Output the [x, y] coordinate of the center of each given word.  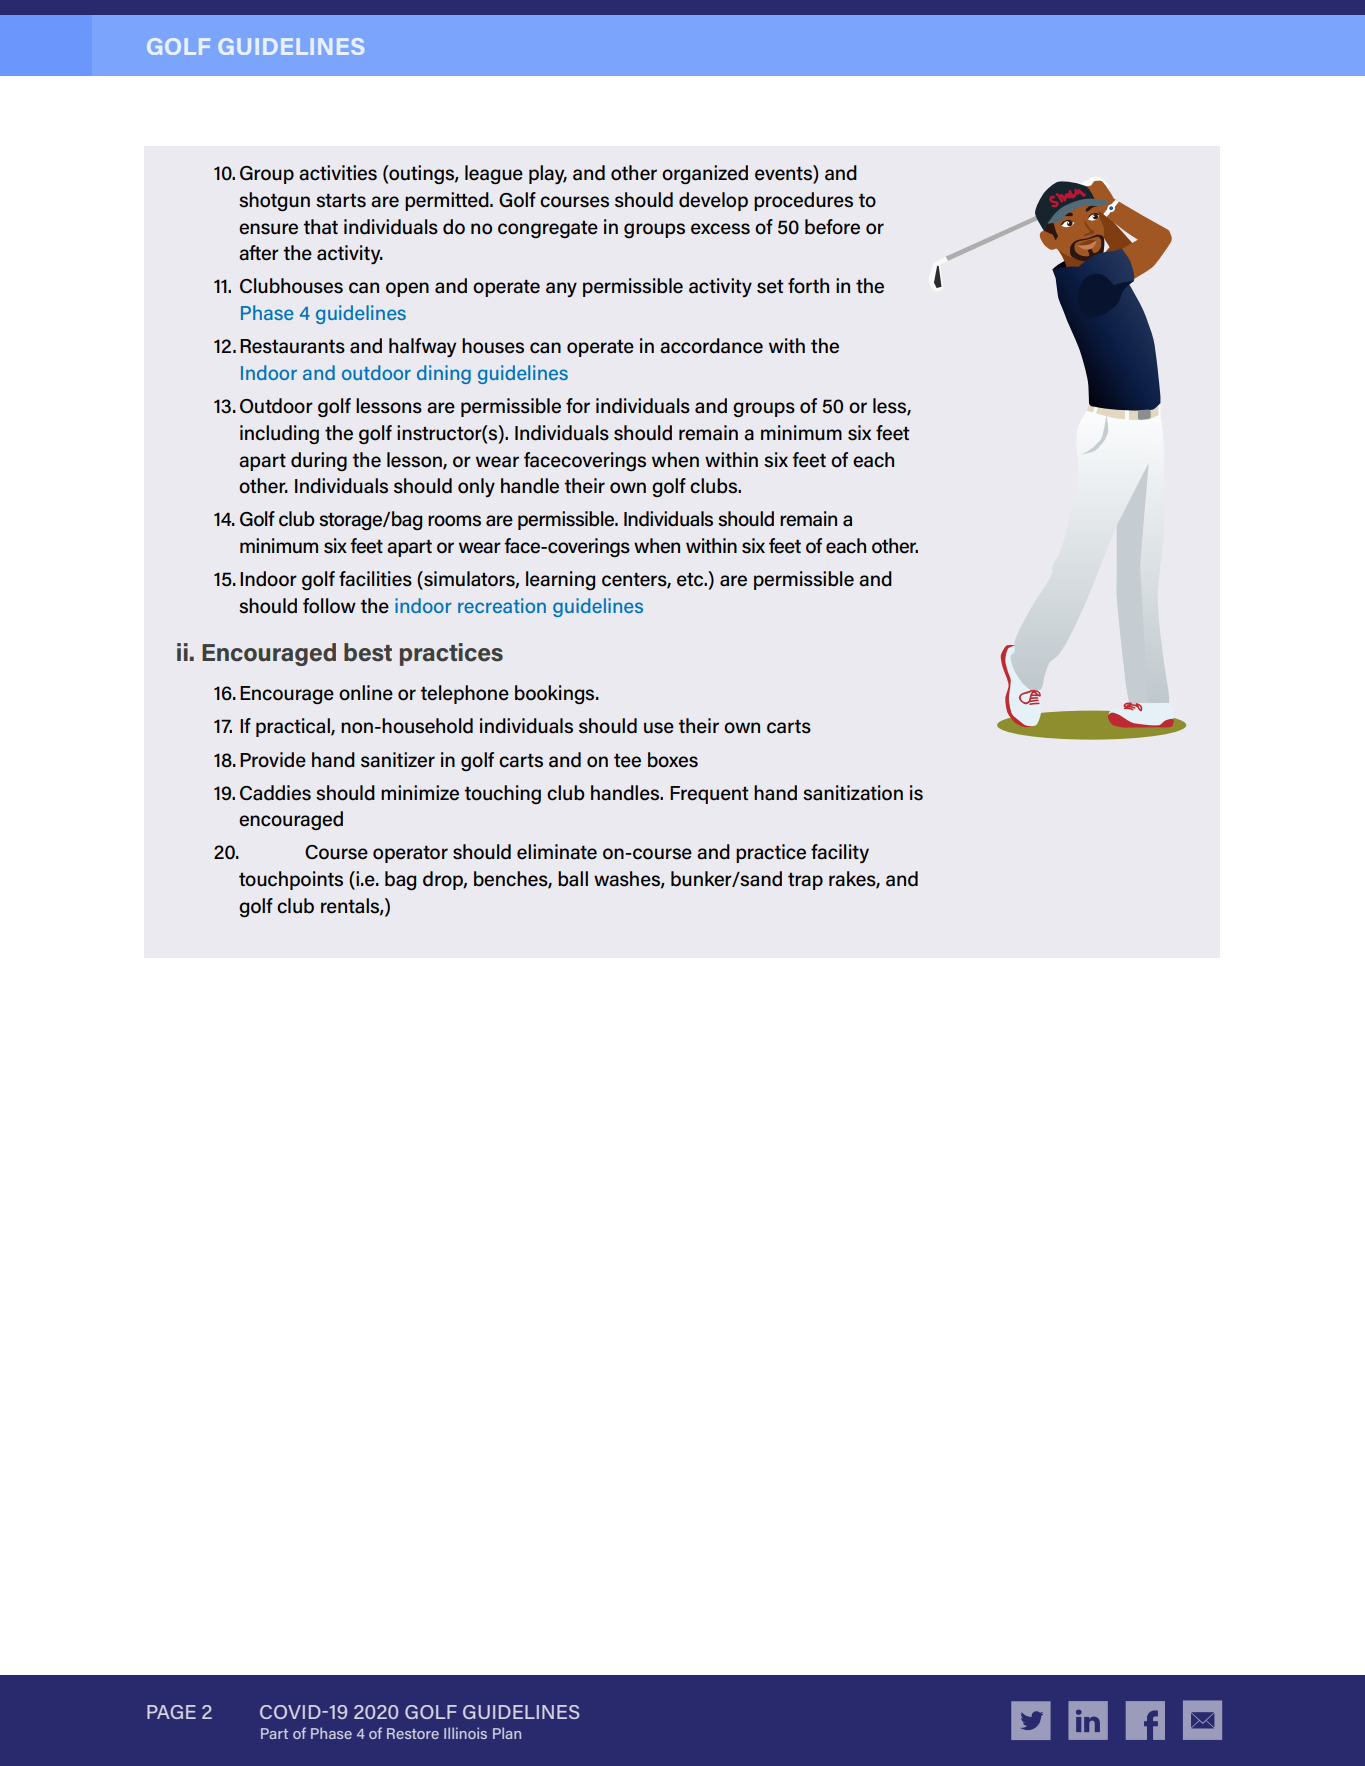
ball [573, 879]
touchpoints [291, 880]
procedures [803, 201]
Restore [413, 1733]
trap [805, 881]
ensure [268, 229]
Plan [507, 1733]
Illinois [465, 1733]
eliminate [557, 852]
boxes [673, 760]
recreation [502, 605]
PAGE [171, 1712]
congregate [548, 229]
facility [840, 853]
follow [329, 606]
